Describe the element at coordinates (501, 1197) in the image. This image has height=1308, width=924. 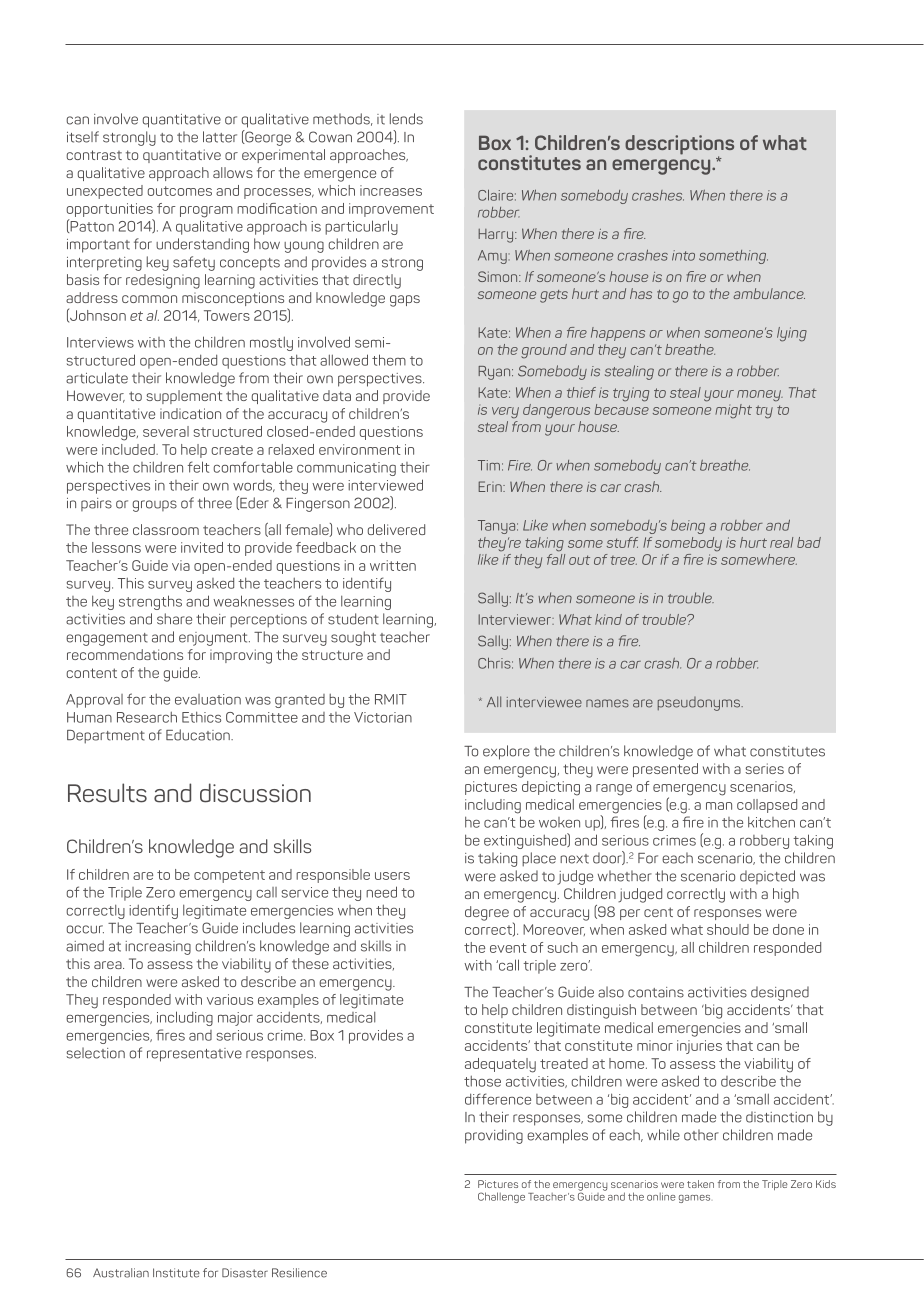
I see `Challenge` at that location.
